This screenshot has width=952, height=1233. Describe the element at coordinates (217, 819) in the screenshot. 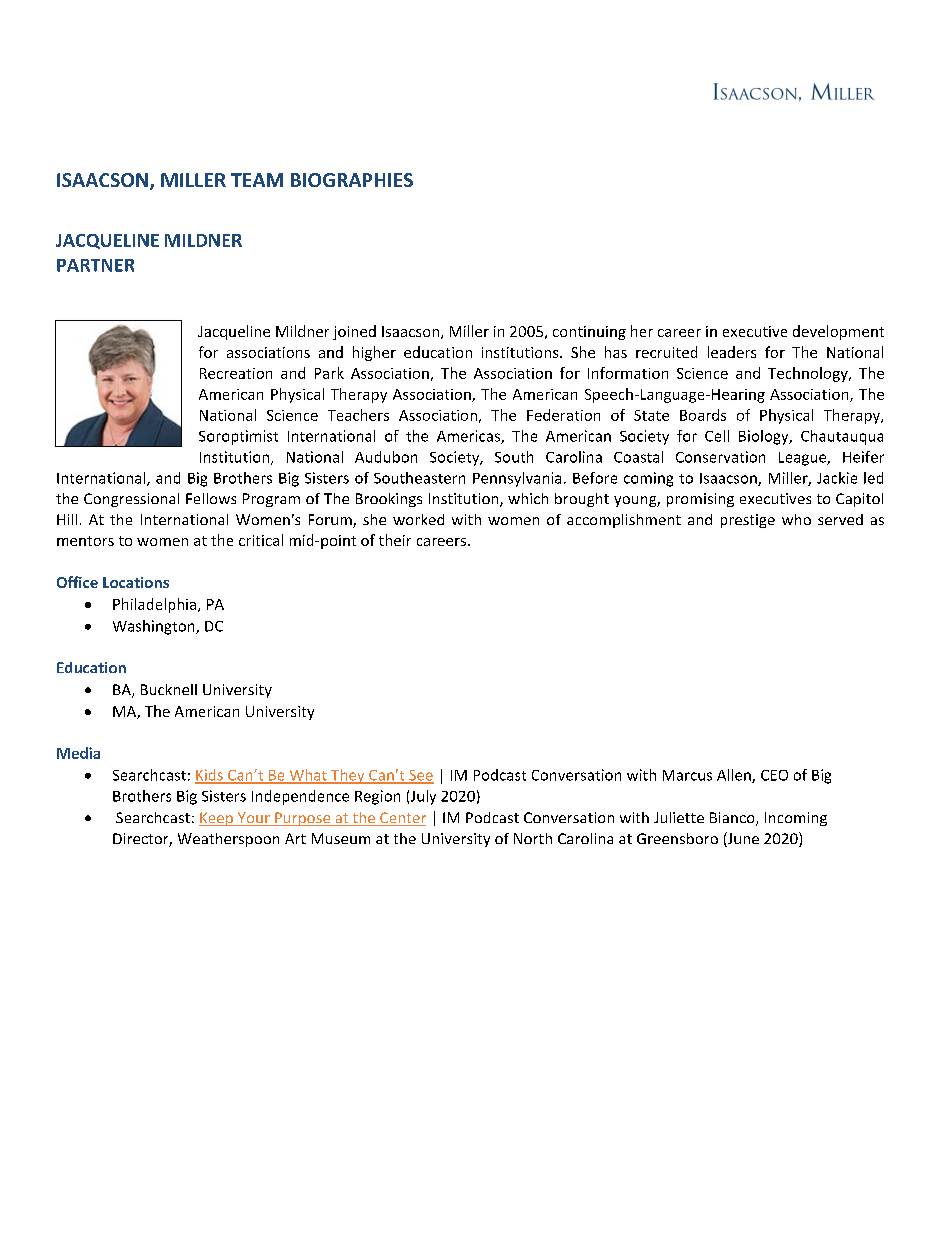

I see `Keep` at that location.
